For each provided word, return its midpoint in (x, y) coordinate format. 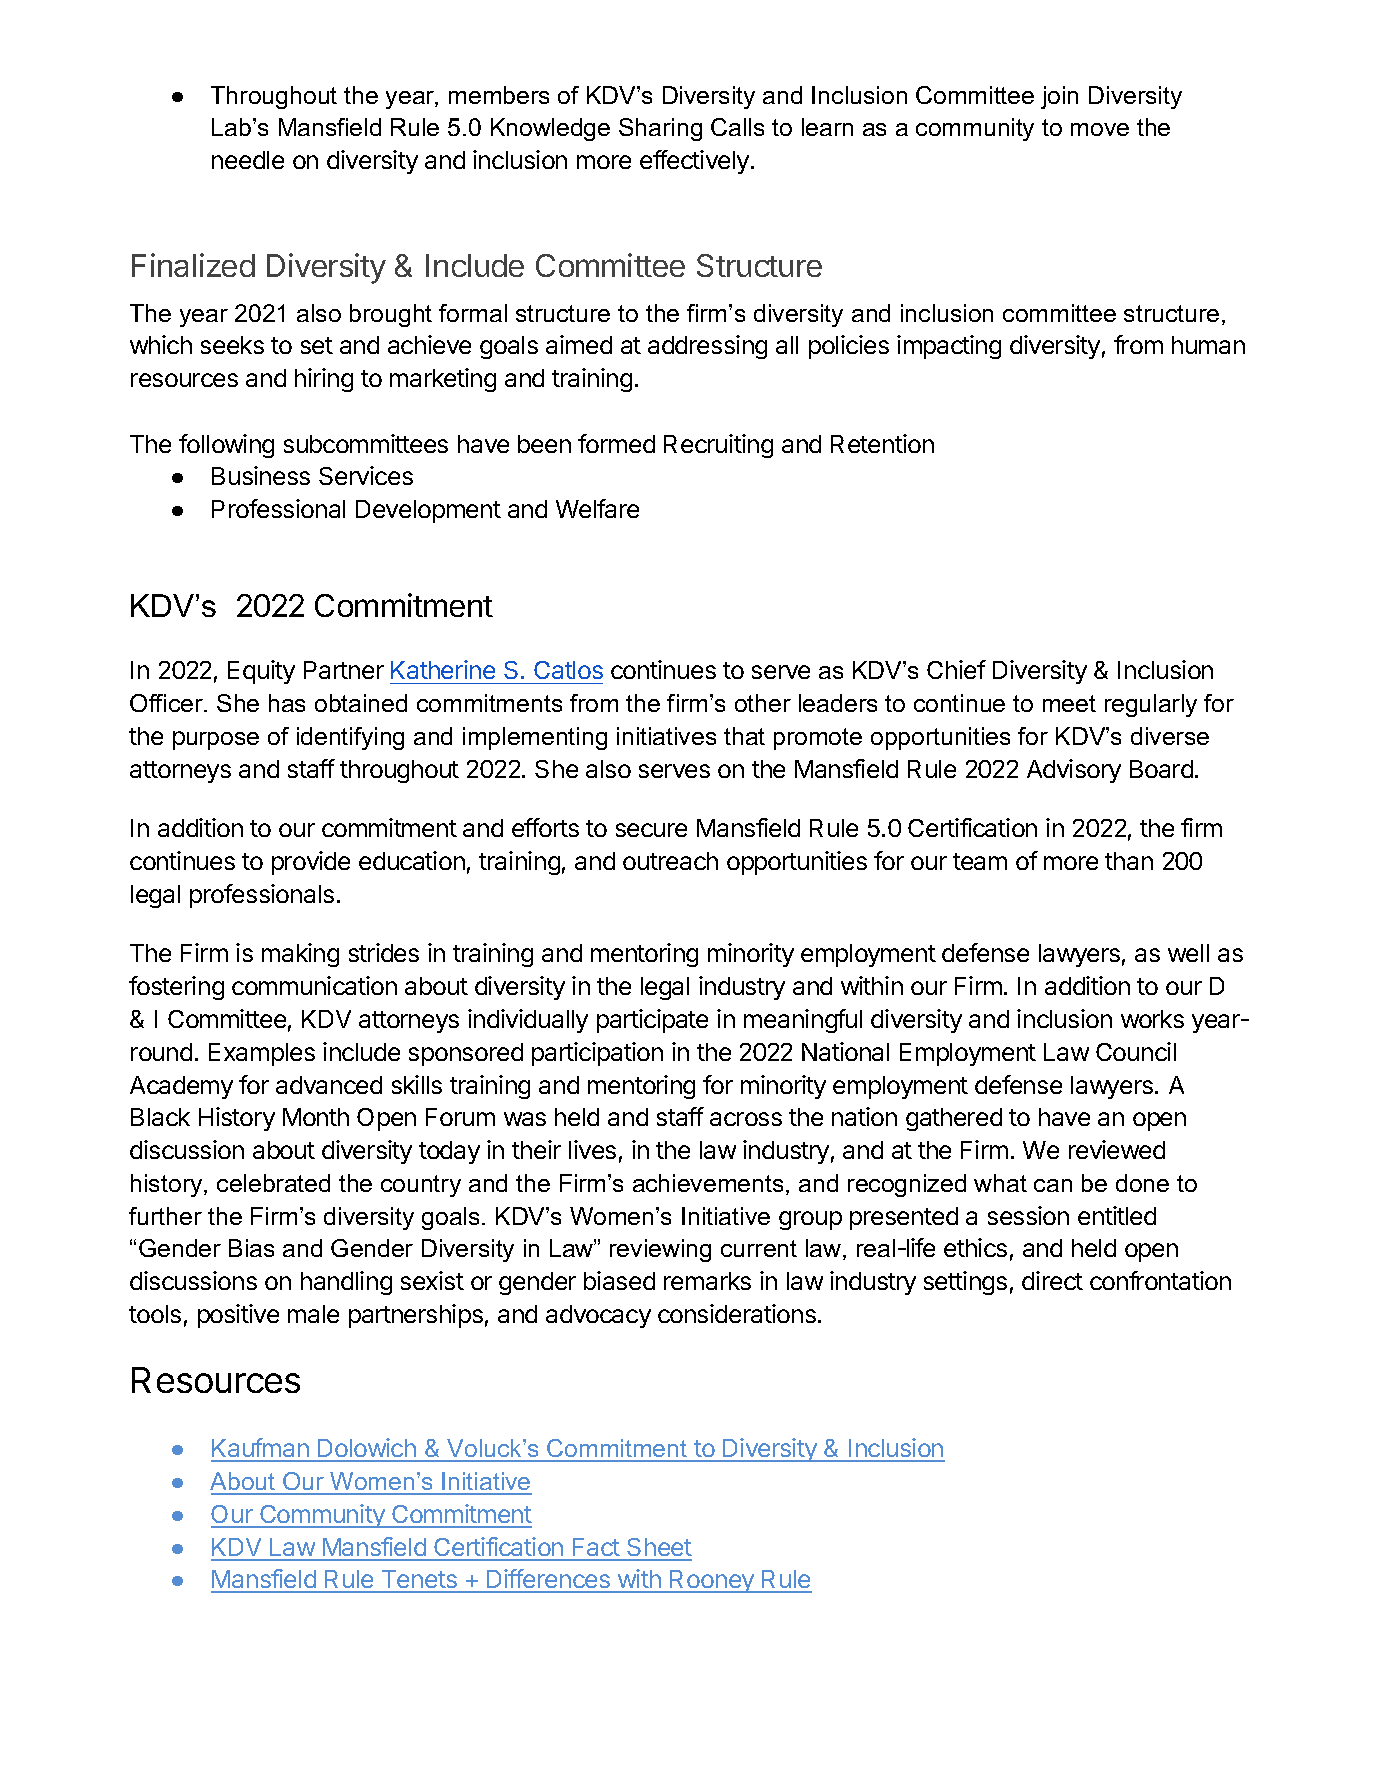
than (1129, 861)
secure (651, 830)
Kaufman (261, 1449)
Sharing (660, 129)
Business (261, 475)
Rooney (713, 1581)
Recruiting (718, 446)
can (1053, 1185)
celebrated (273, 1183)
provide (311, 863)
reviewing (660, 1250)
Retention (882, 443)
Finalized (193, 265)
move (1100, 129)
